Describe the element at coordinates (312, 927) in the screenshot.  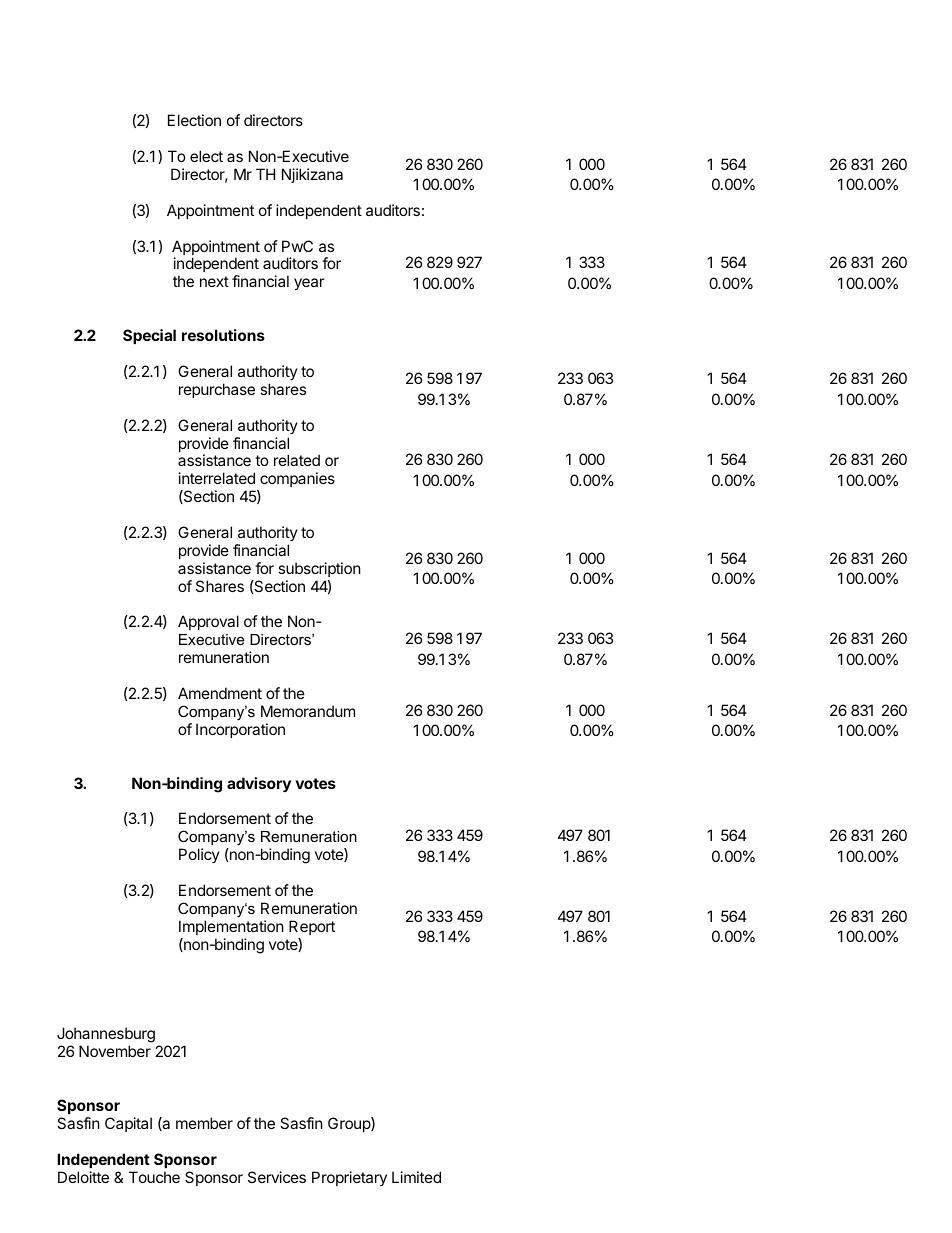
I see `Report` at that location.
